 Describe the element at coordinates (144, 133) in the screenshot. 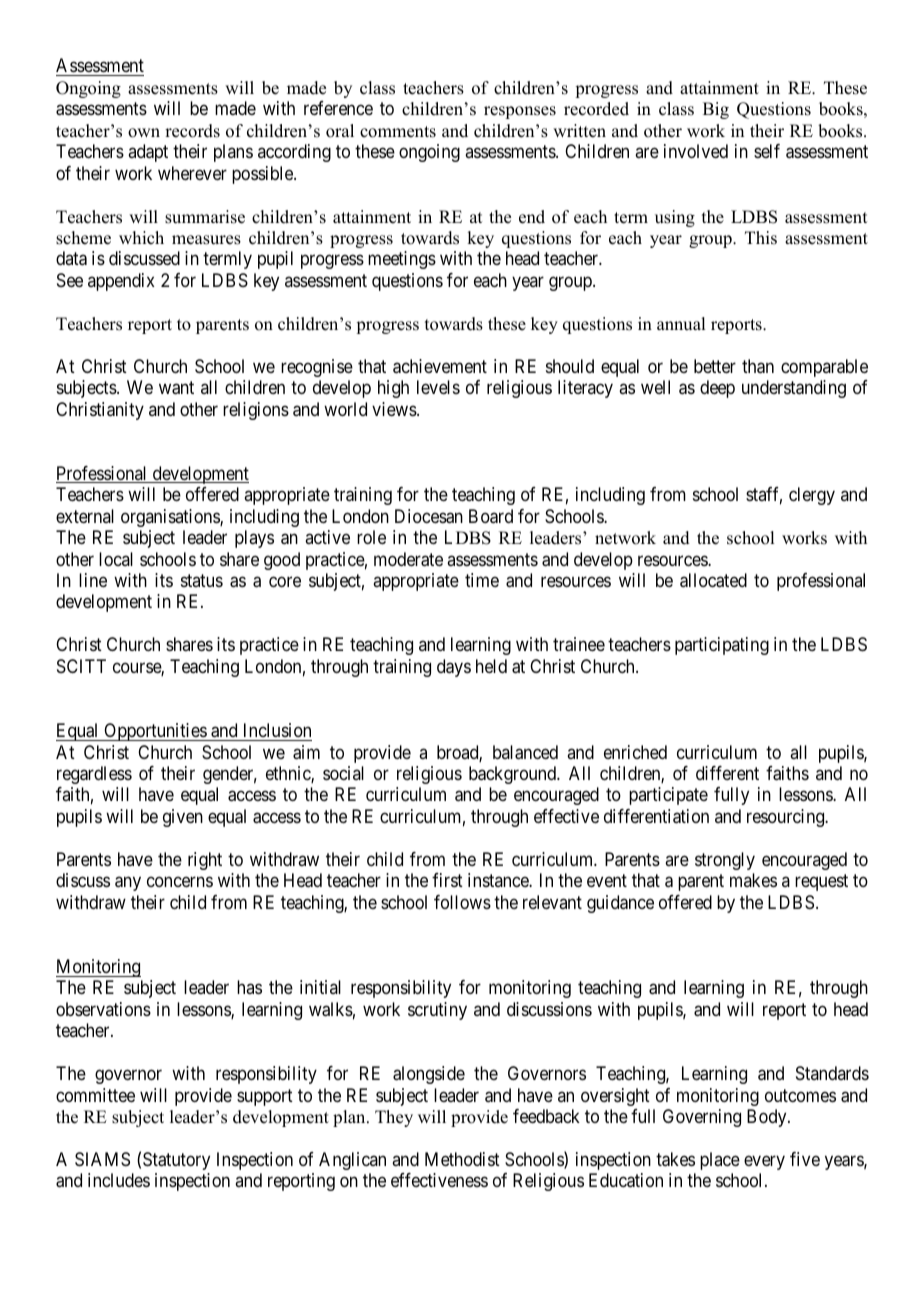

I see `own` at that location.
